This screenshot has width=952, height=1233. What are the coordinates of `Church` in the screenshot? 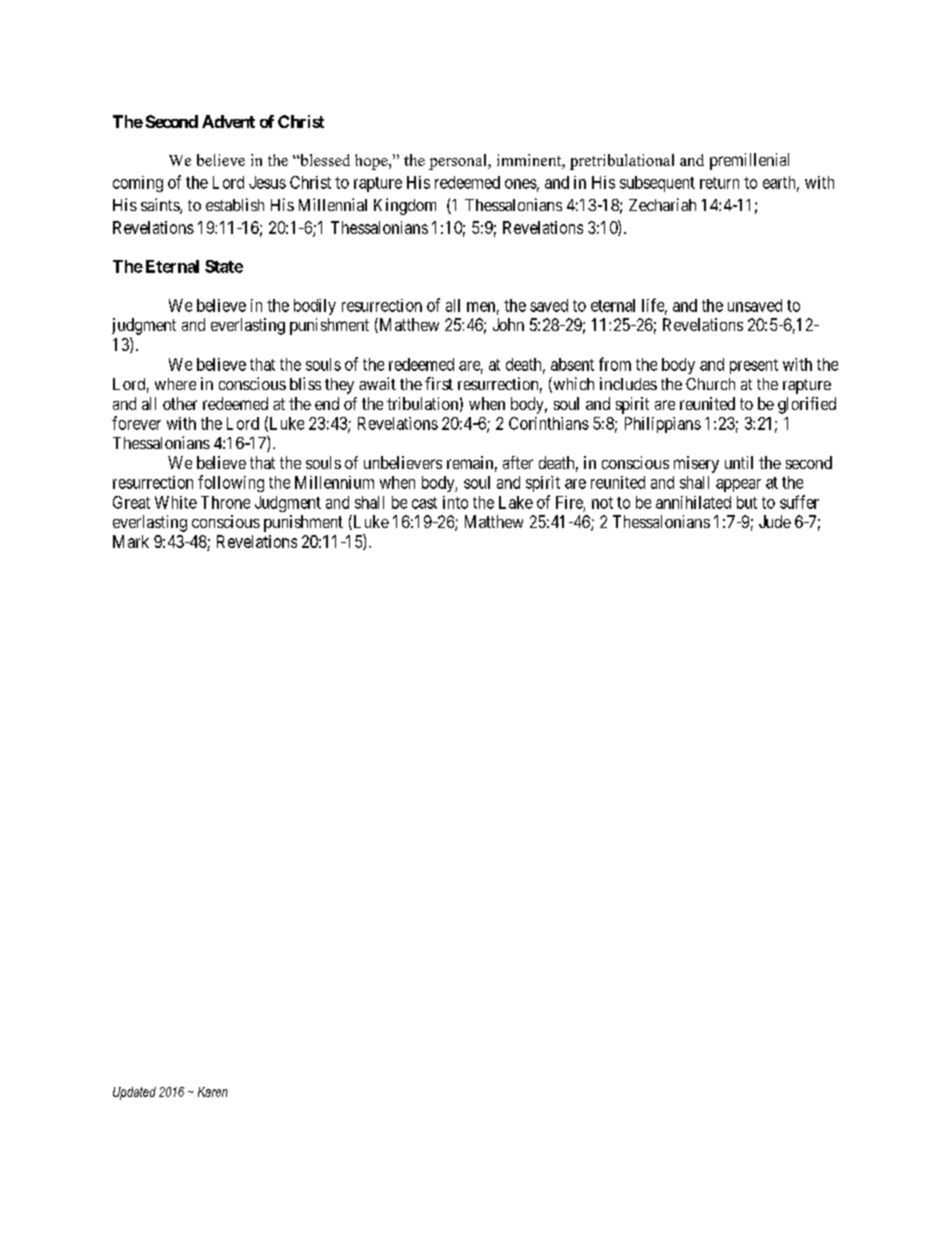 It's located at (710, 384).
